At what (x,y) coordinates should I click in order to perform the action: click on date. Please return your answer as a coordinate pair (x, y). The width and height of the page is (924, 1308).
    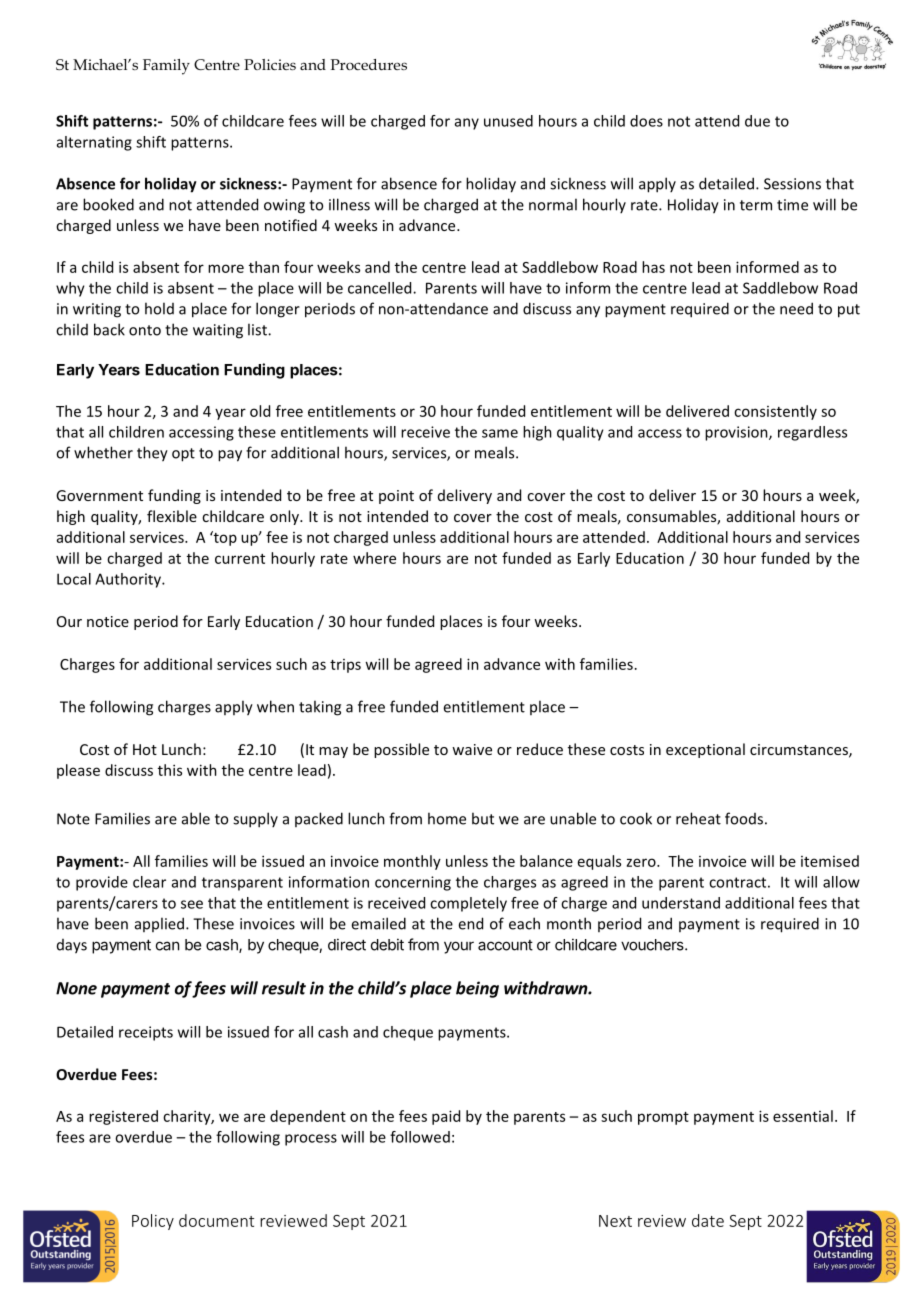
    Looking at the image, I should click on (708, 1220).
